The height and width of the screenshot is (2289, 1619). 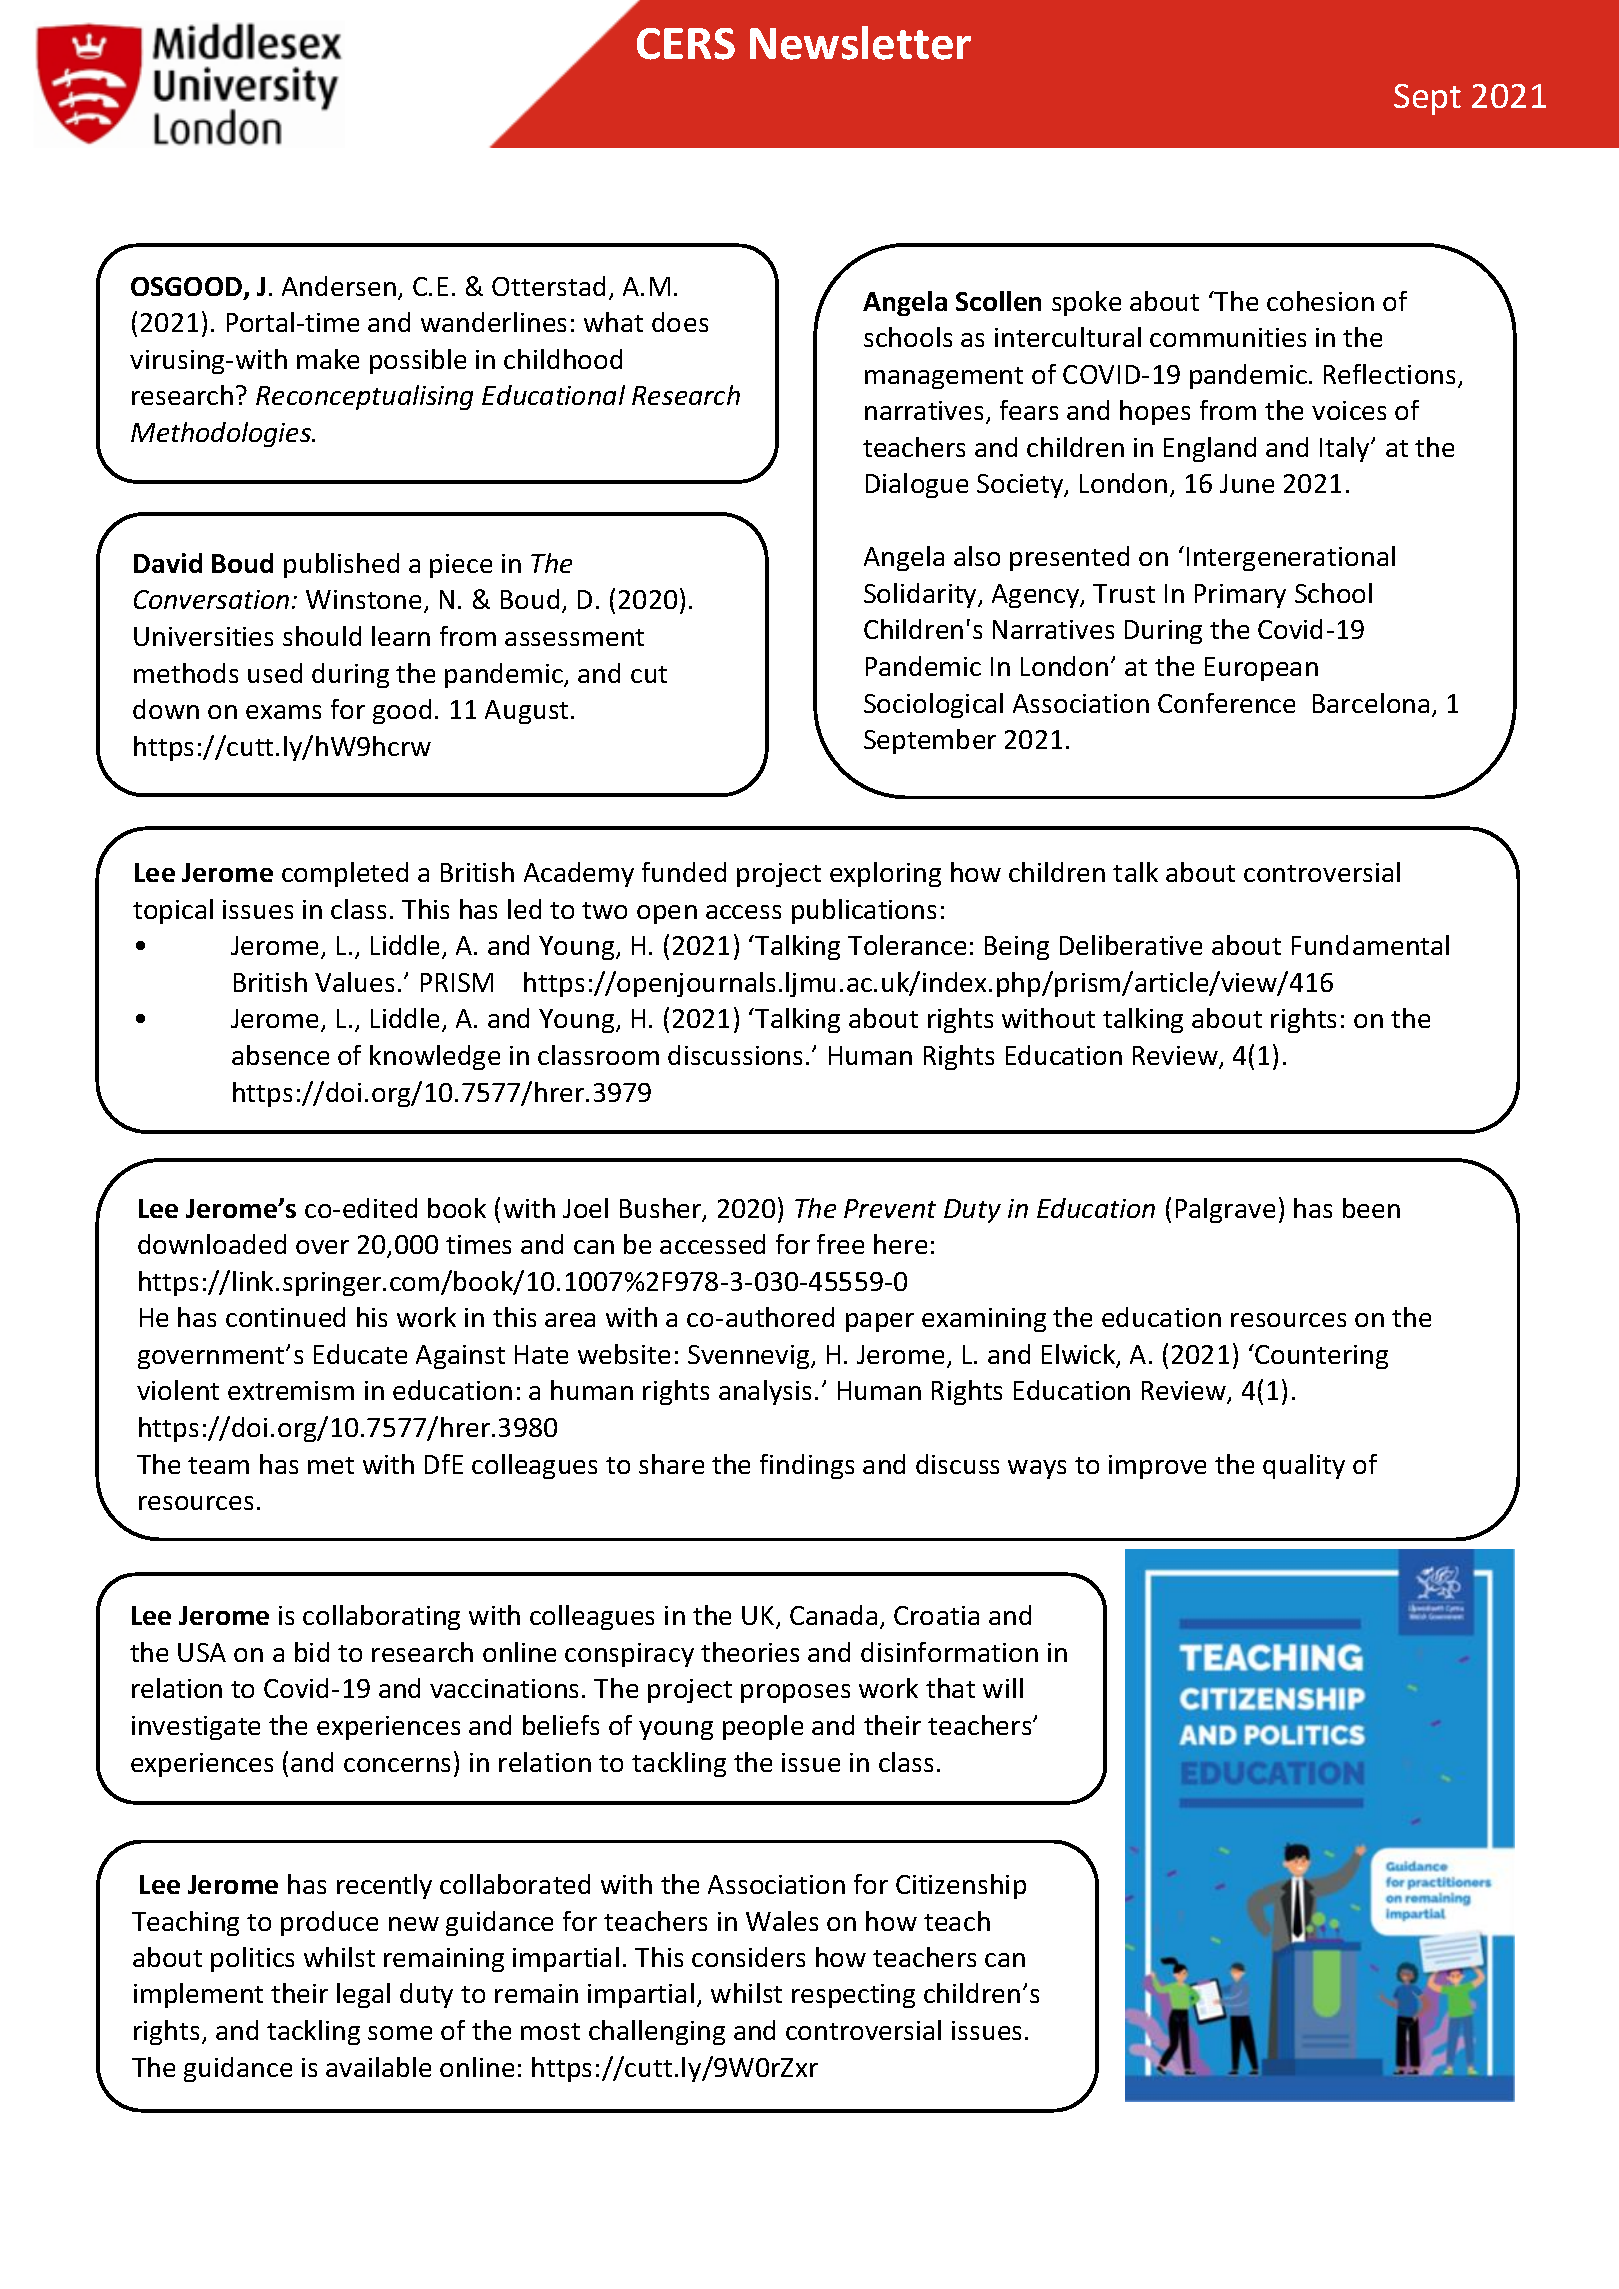 I want to click on Tolerance, so click(x=907, y=945).
